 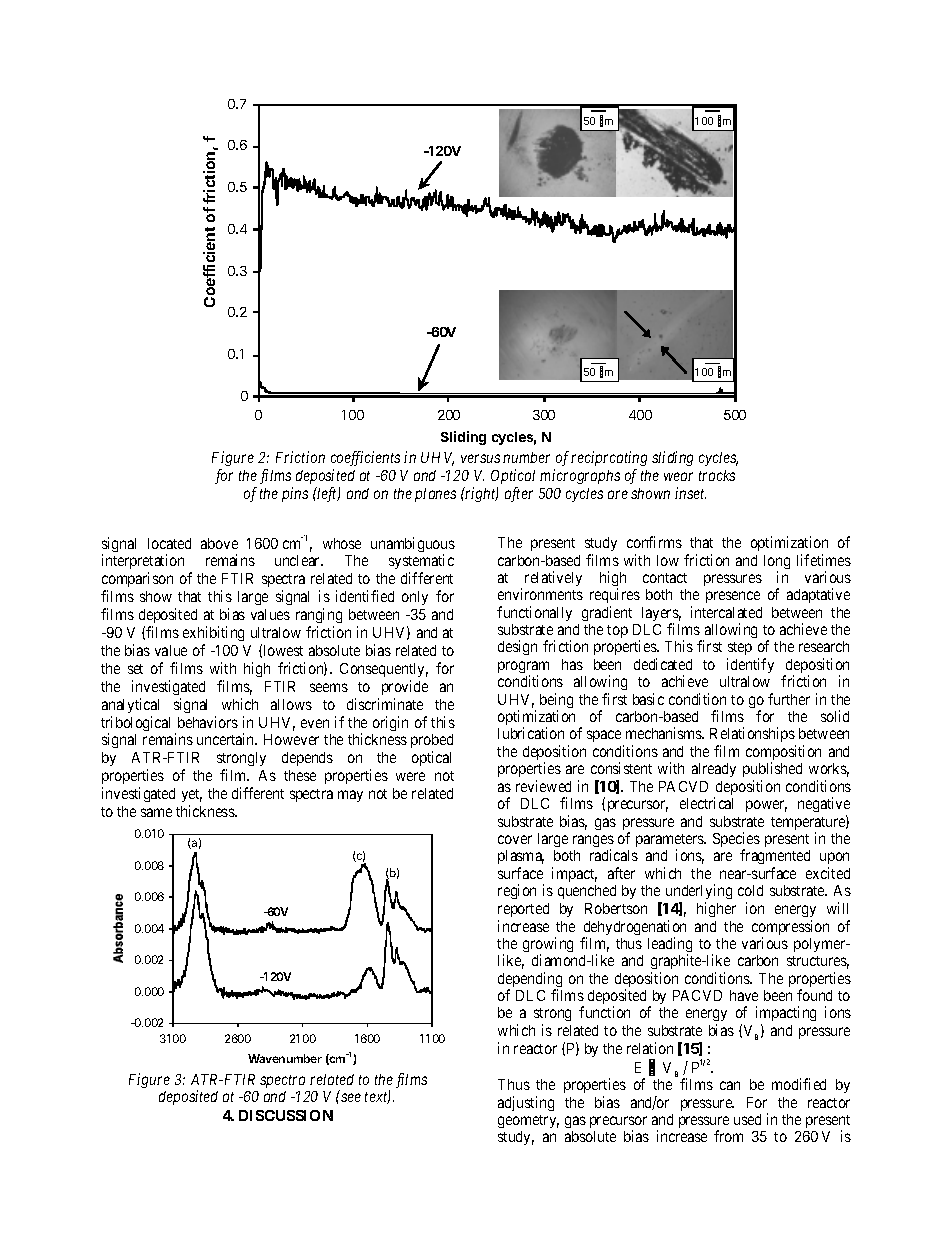 What do you see at coordinates (219, 543) in the screenshot?
I see `above` at bounding box center [219, 543].
